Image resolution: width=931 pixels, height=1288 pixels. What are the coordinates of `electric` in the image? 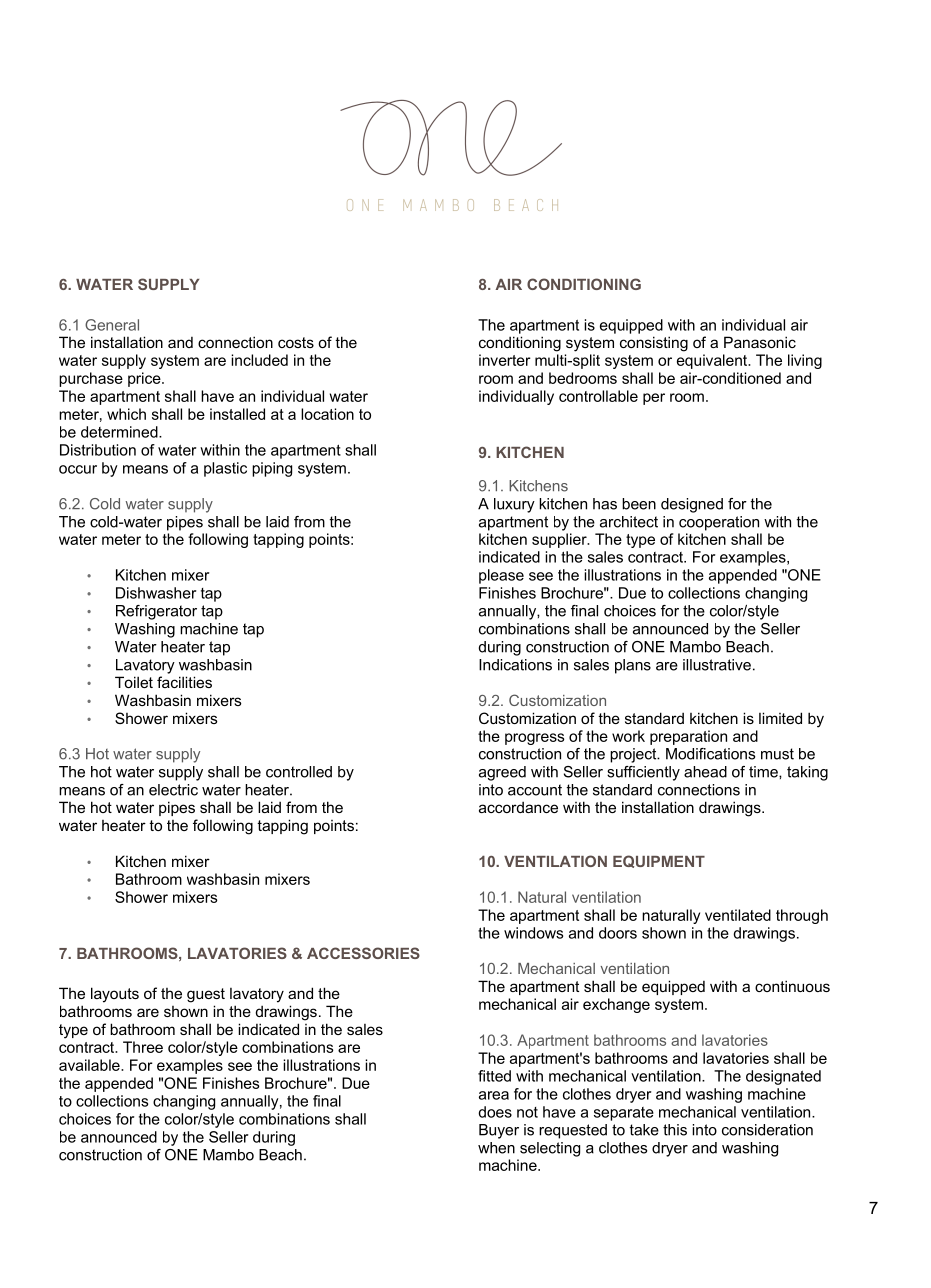 It's located at (173, 790).
